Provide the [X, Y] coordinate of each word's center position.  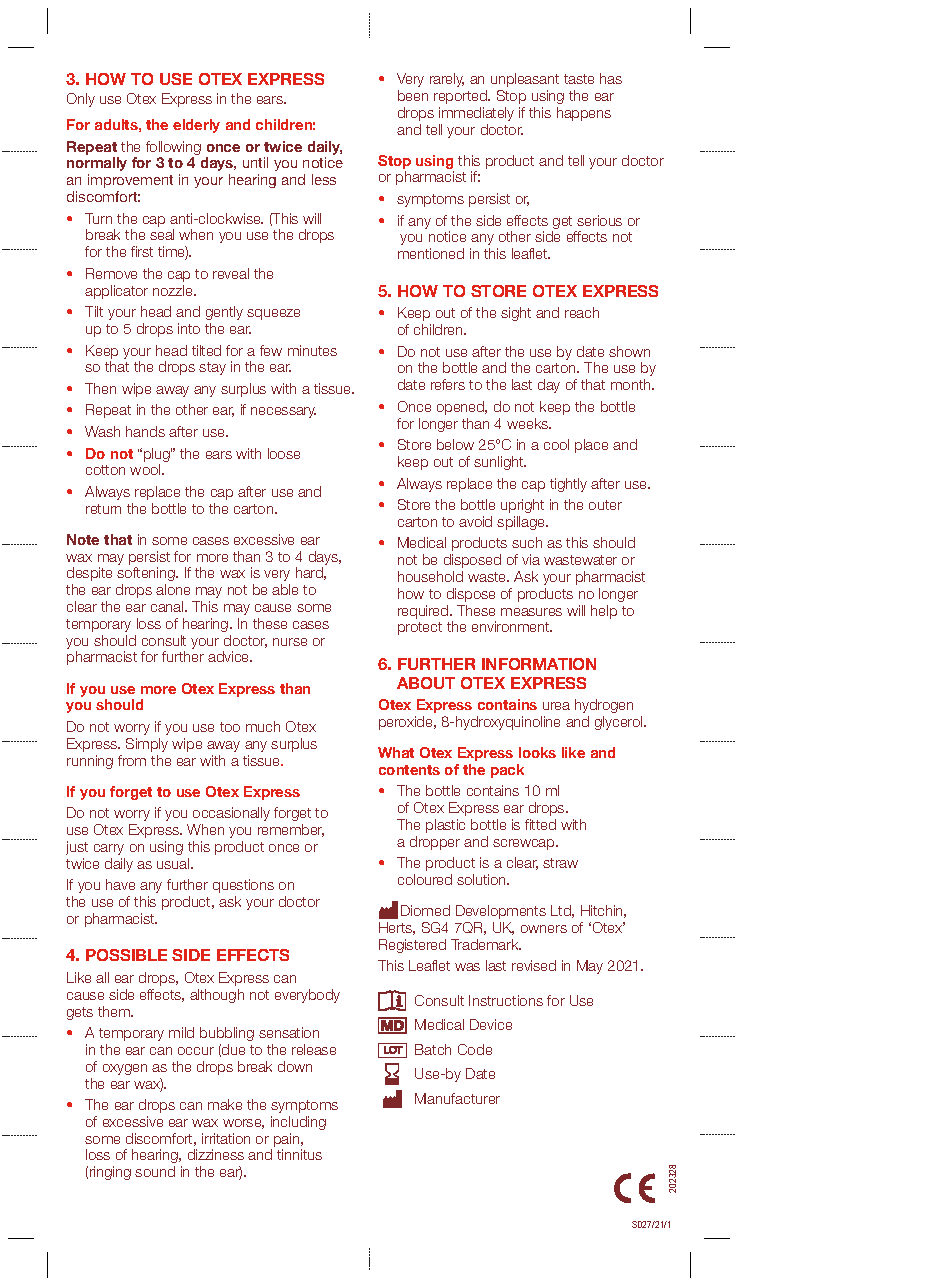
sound [155, 1171]
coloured [425, 879]
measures [531, 612]
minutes [312, 350]
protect [420, 628]
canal [168, 606]
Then [100, 388]
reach [582, 312]
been [413, 95]
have [120, 884]
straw [560, 863]
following [173, 149]
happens [584, 114]
